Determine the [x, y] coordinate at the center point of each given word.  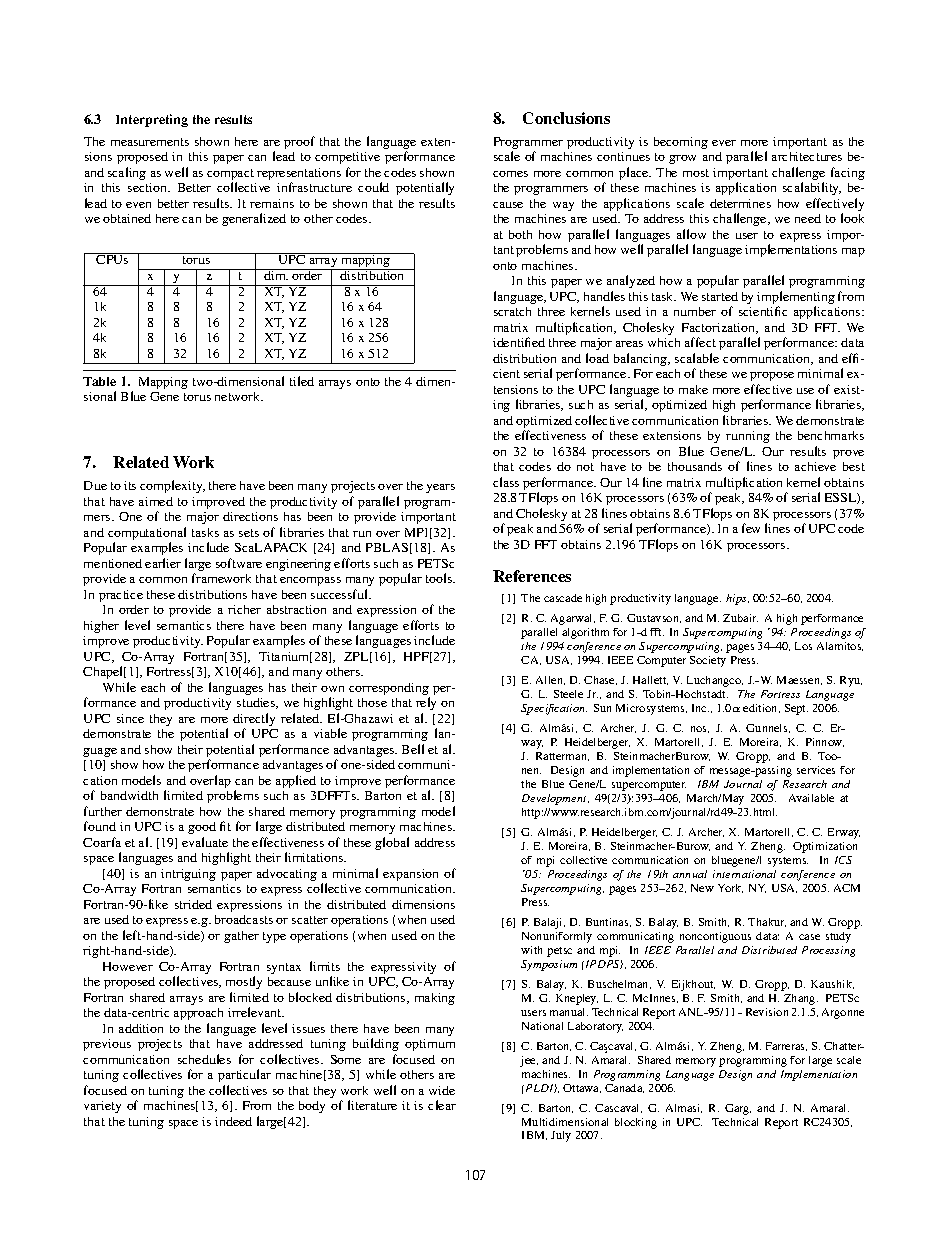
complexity [172, 486]
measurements [150, 142]
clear [442, 1105]
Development [555, 799]
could [373, 187]
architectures [807, 156]
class [506, 482]
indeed [233, 1121]
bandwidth [129, 795]
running [748, 437]
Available [811, 798]
